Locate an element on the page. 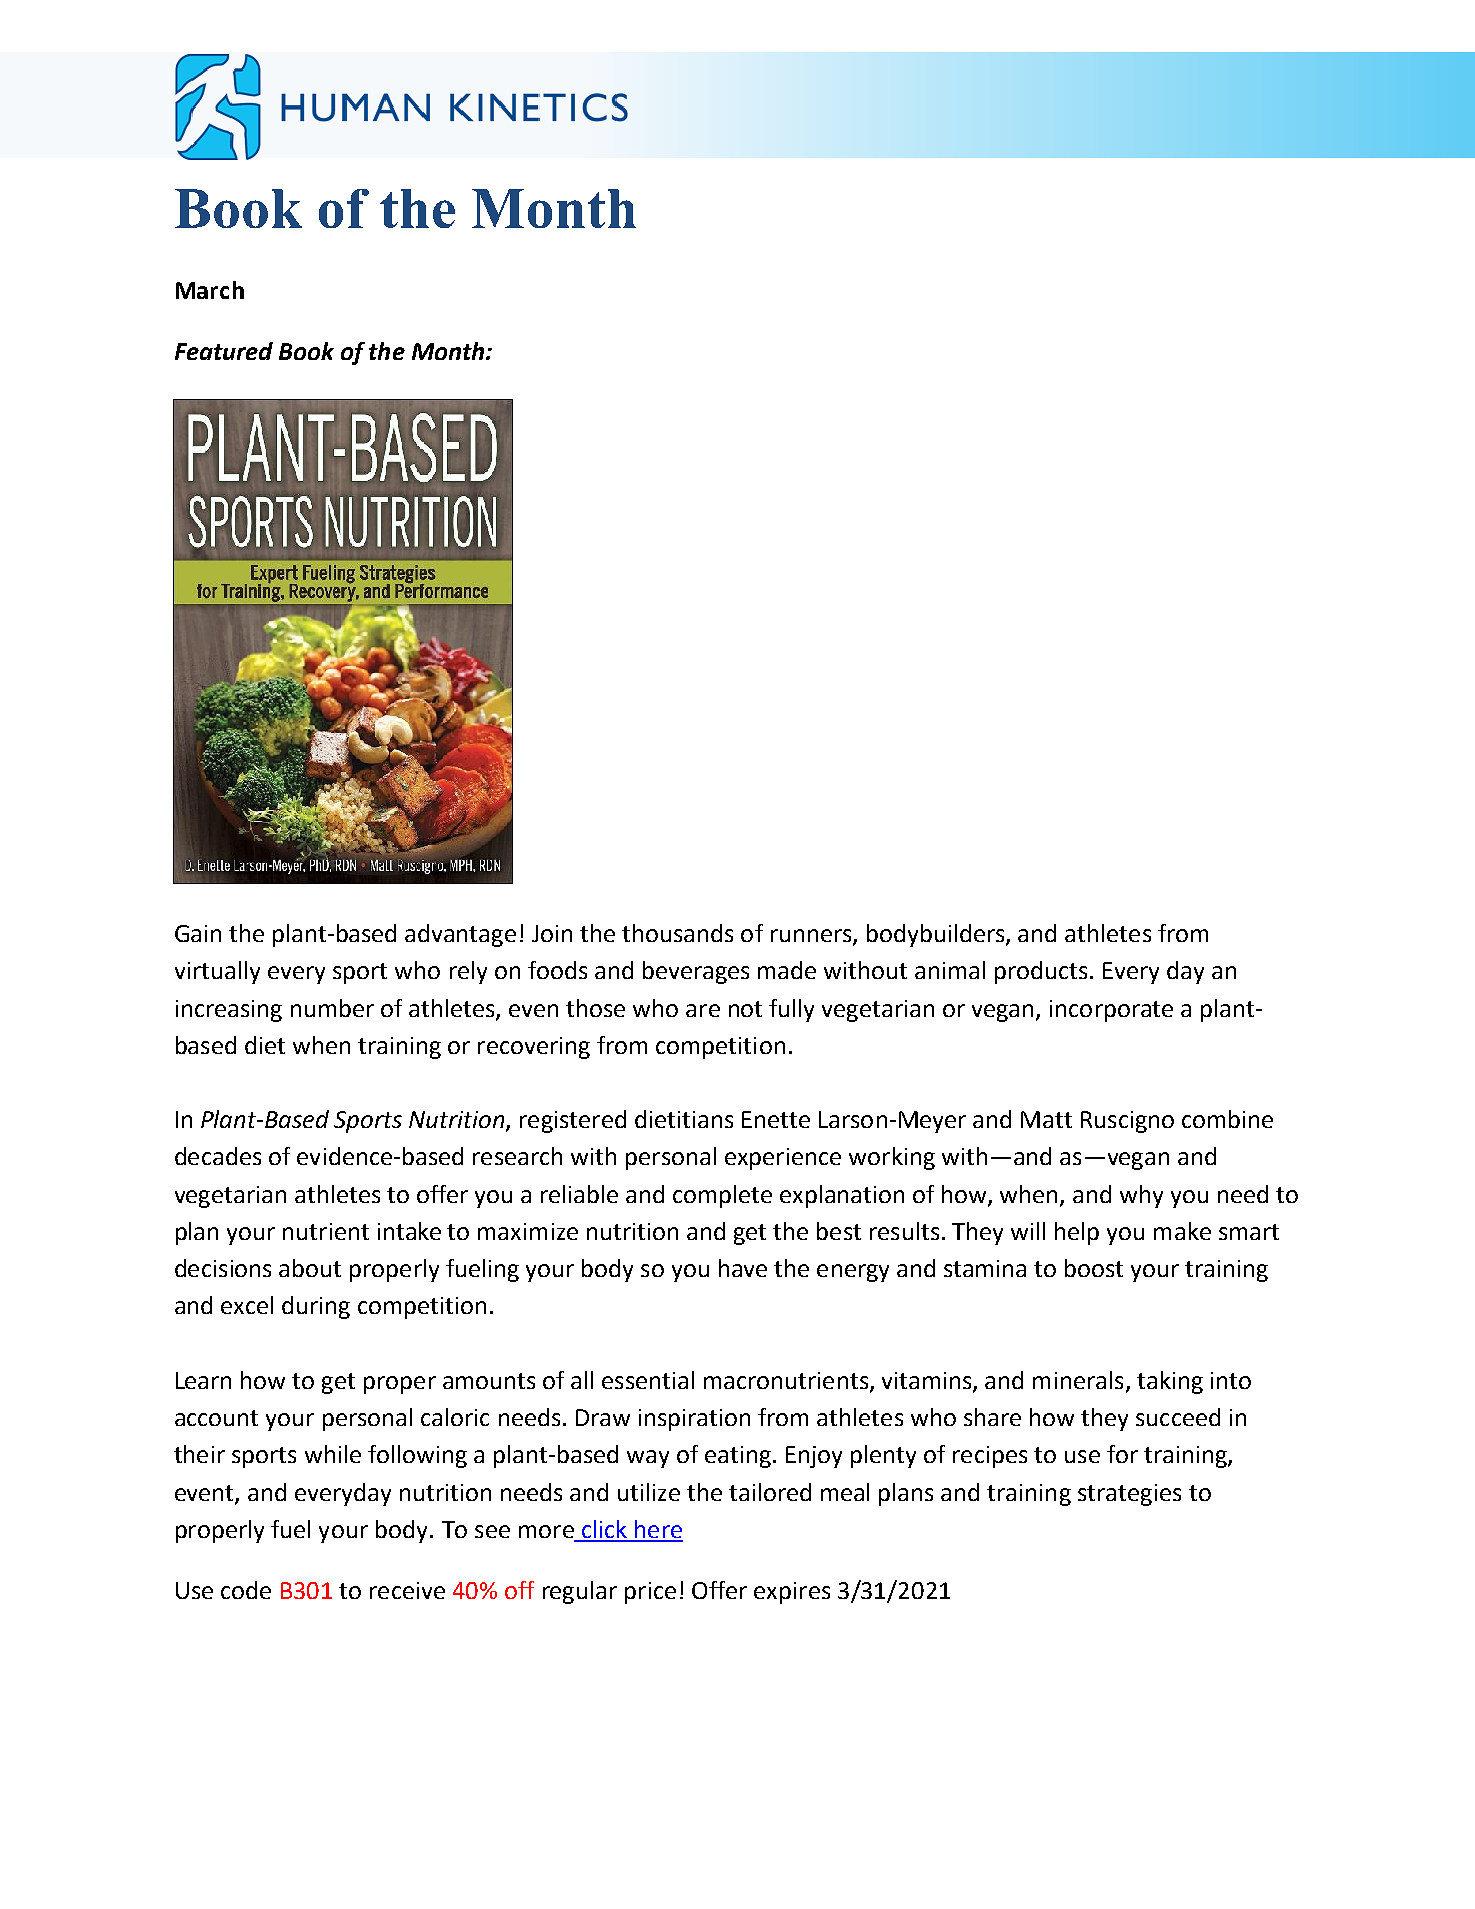 The width and height of the page is (1475, 1909). expires is located at coordinates (792, 1593).
